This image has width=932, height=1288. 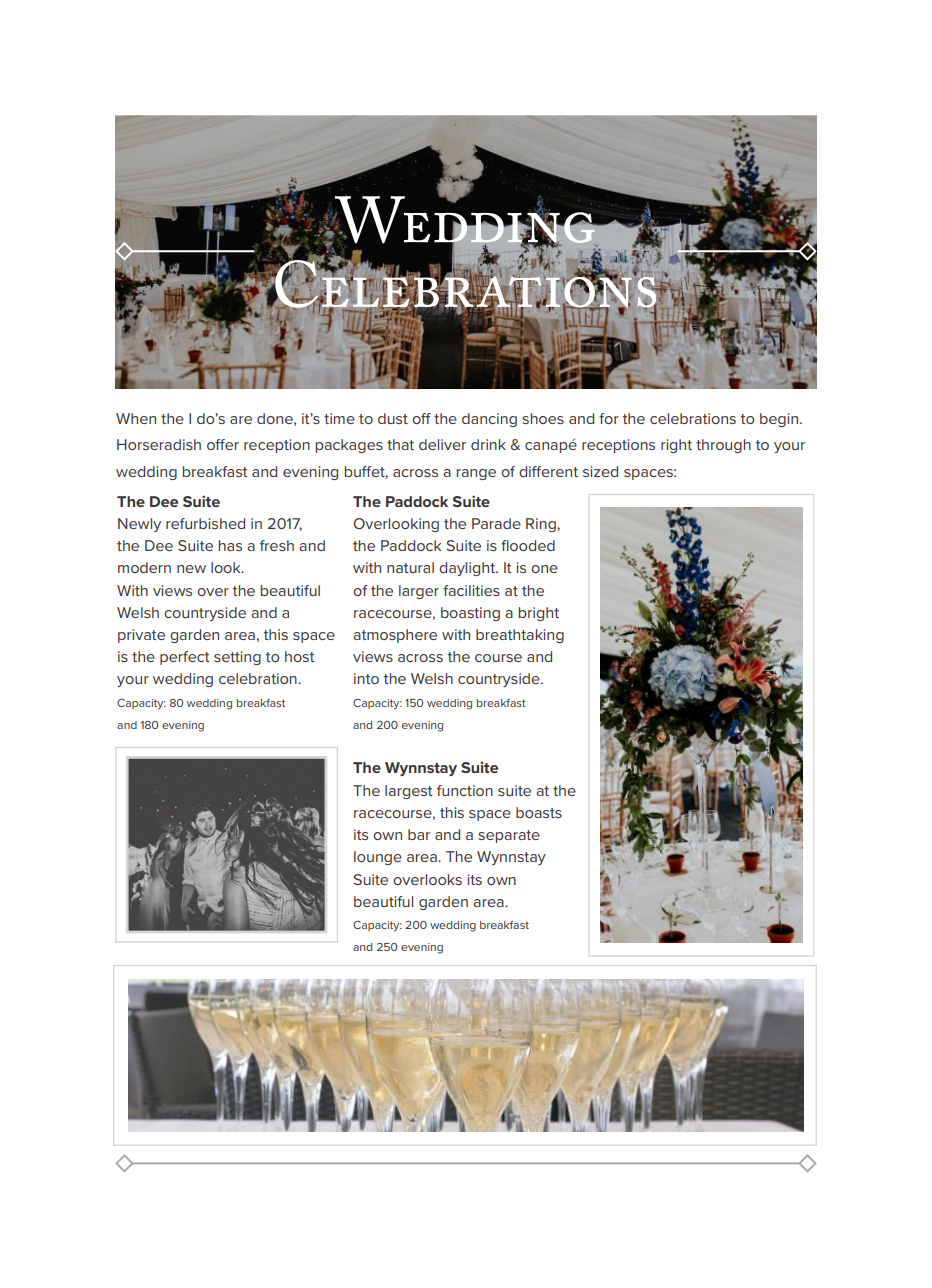 I want to click on breathtaking, so click(x=520, y=636).
